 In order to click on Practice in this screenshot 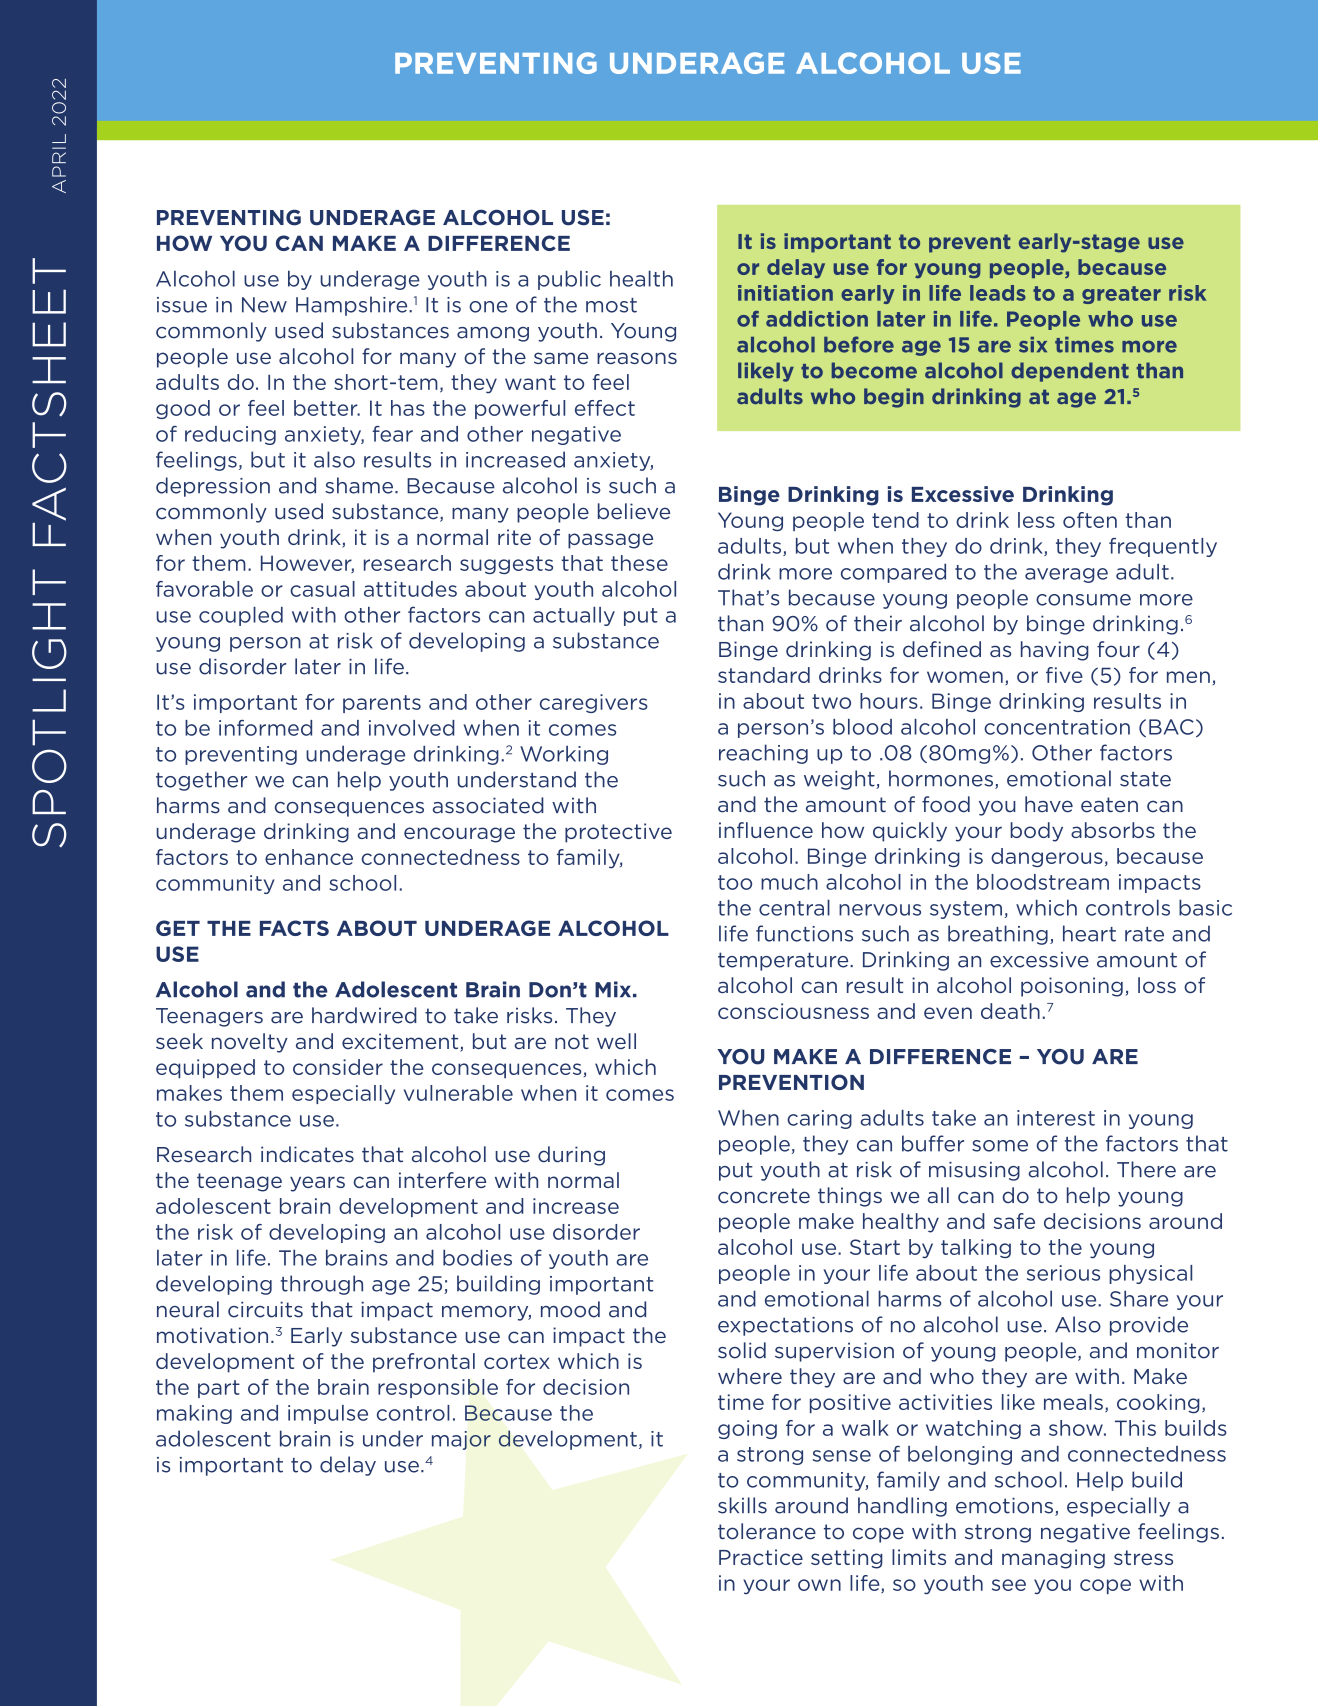, I will do `click(761, 1557)`.
